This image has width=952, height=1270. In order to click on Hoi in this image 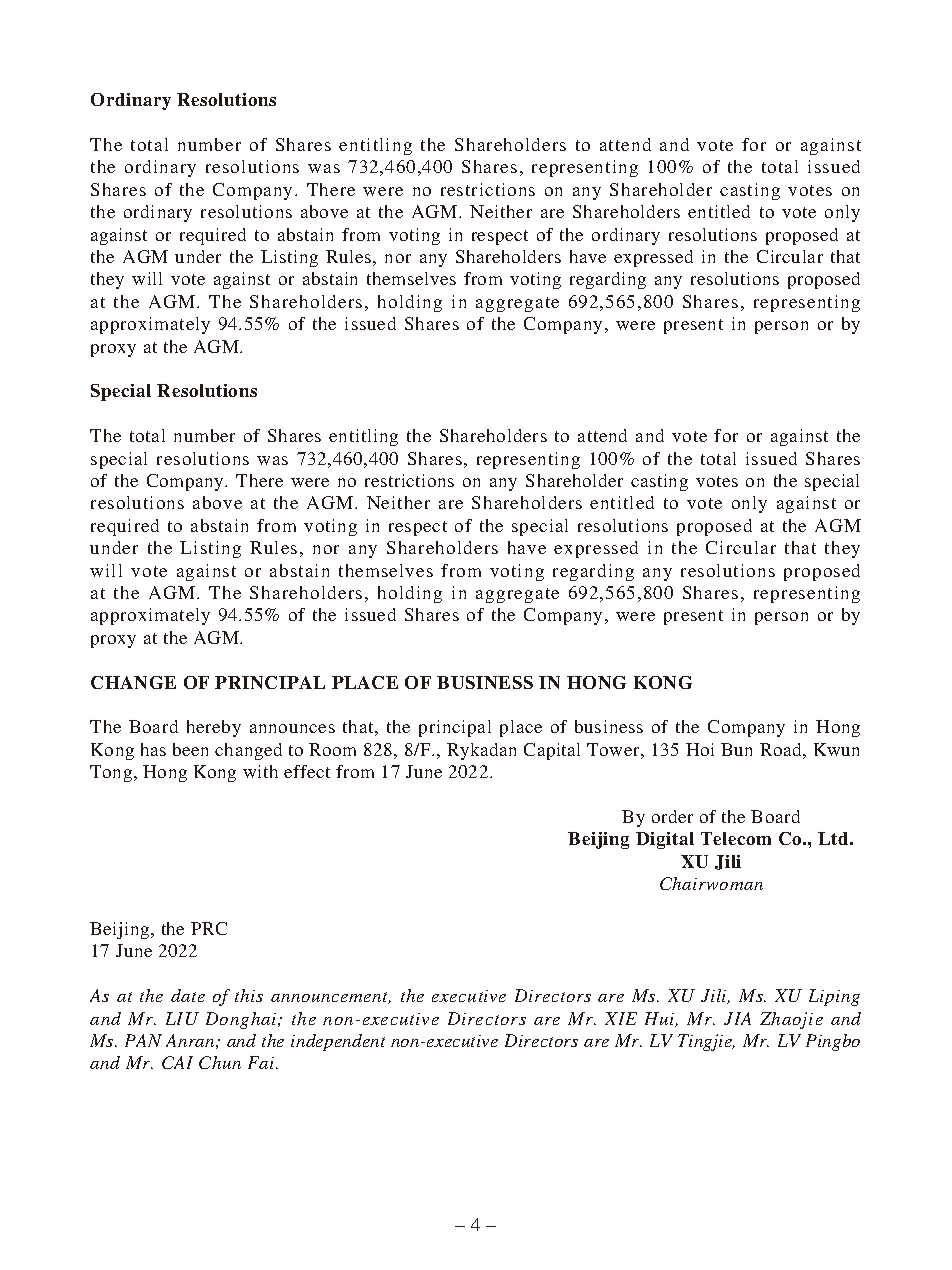, I will do `click(700, 749)`.
